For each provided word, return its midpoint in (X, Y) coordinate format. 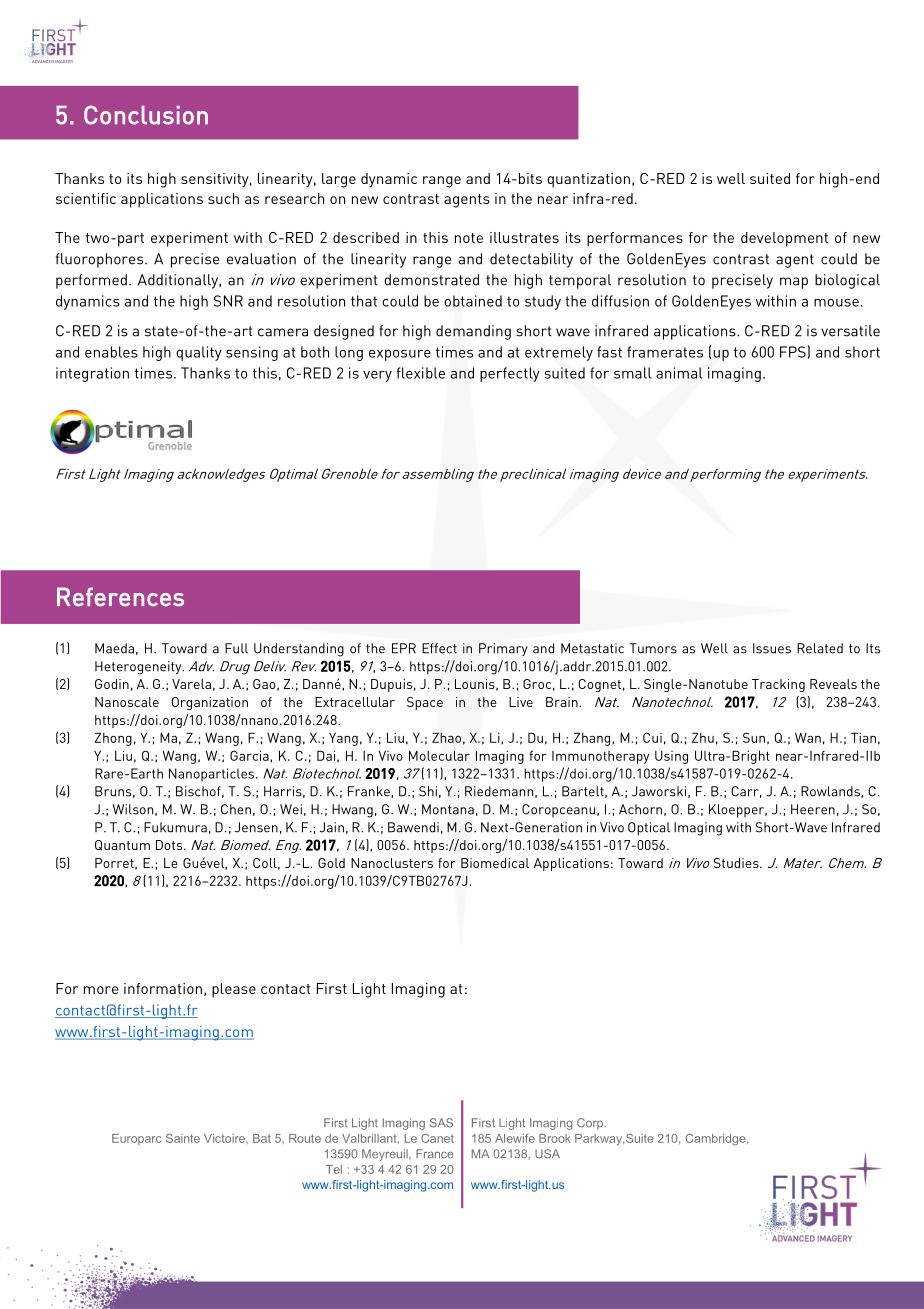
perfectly (510, 374)
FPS (794, 352)
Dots (170, 845)
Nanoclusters (392, 863)
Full (236, 648)
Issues (772, 648)
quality (199, 353)
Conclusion (146, 115)
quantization (588, 180)
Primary (503, 649)
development (784, 239)
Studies (737, 863)
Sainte (183, 1138)
